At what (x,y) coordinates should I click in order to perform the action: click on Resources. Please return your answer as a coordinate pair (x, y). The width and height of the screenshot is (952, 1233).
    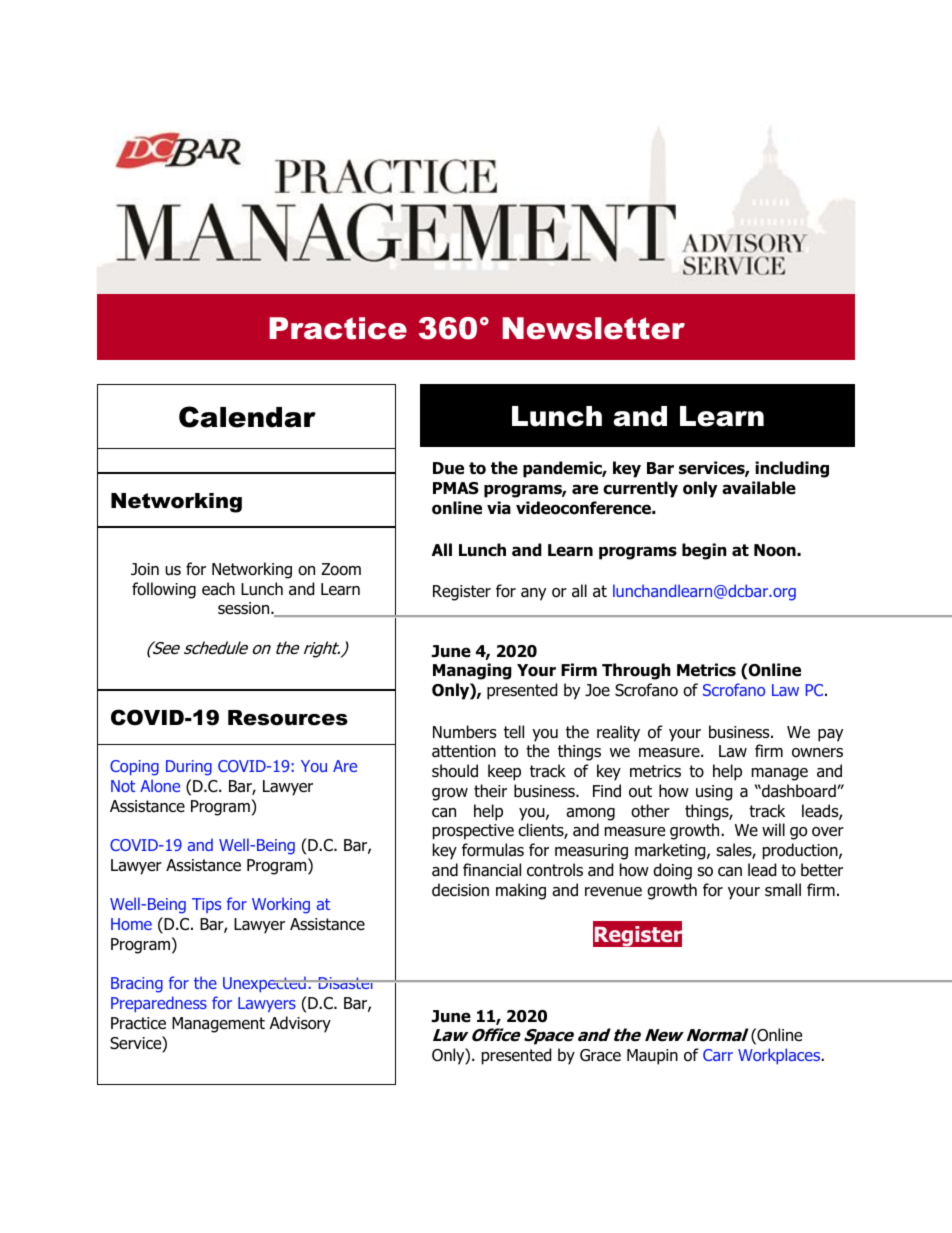
    Looking at the image, I should click on (288, 718).
